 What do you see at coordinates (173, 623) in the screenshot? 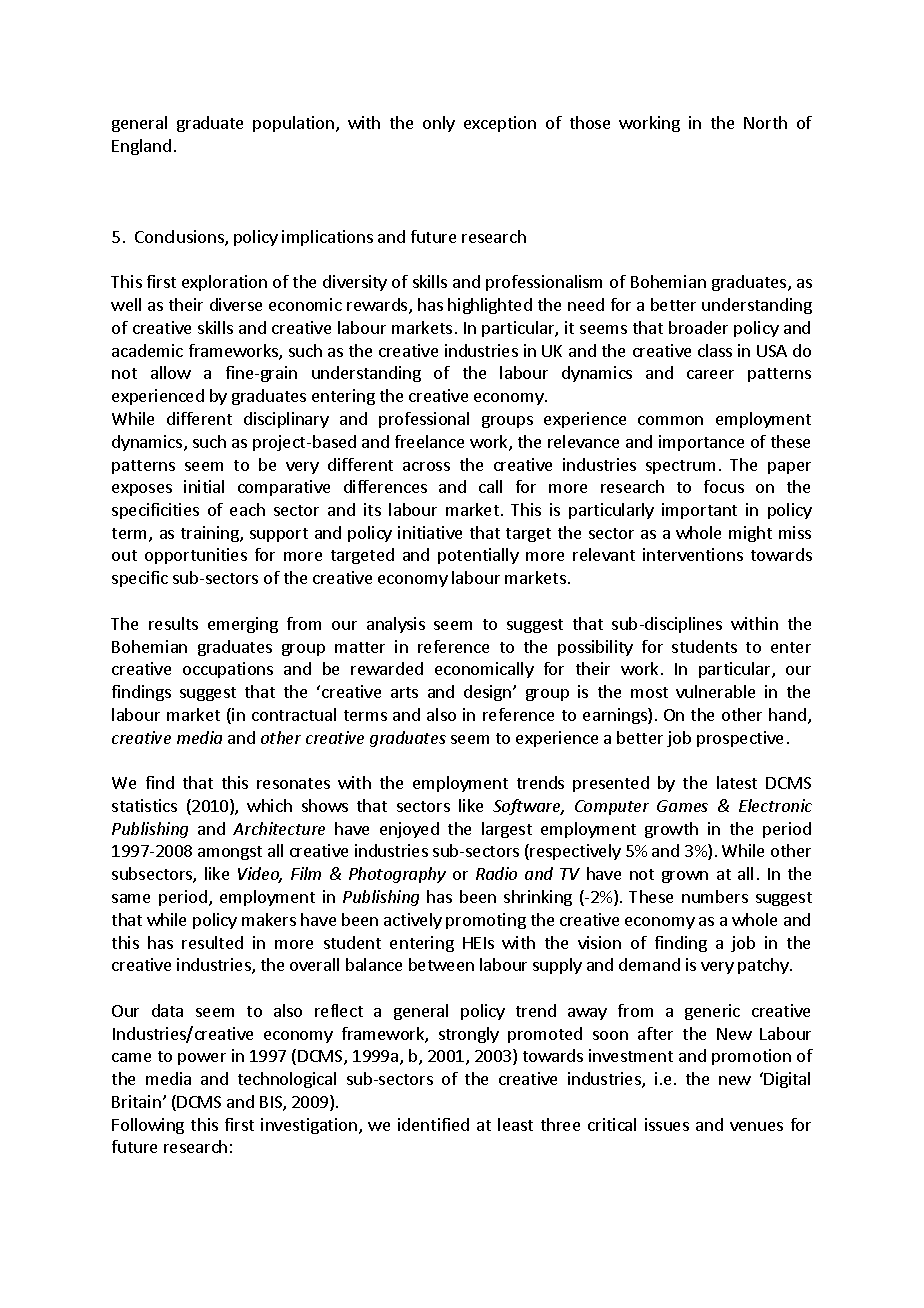
I see `results` at bounding box center [173, 623].
